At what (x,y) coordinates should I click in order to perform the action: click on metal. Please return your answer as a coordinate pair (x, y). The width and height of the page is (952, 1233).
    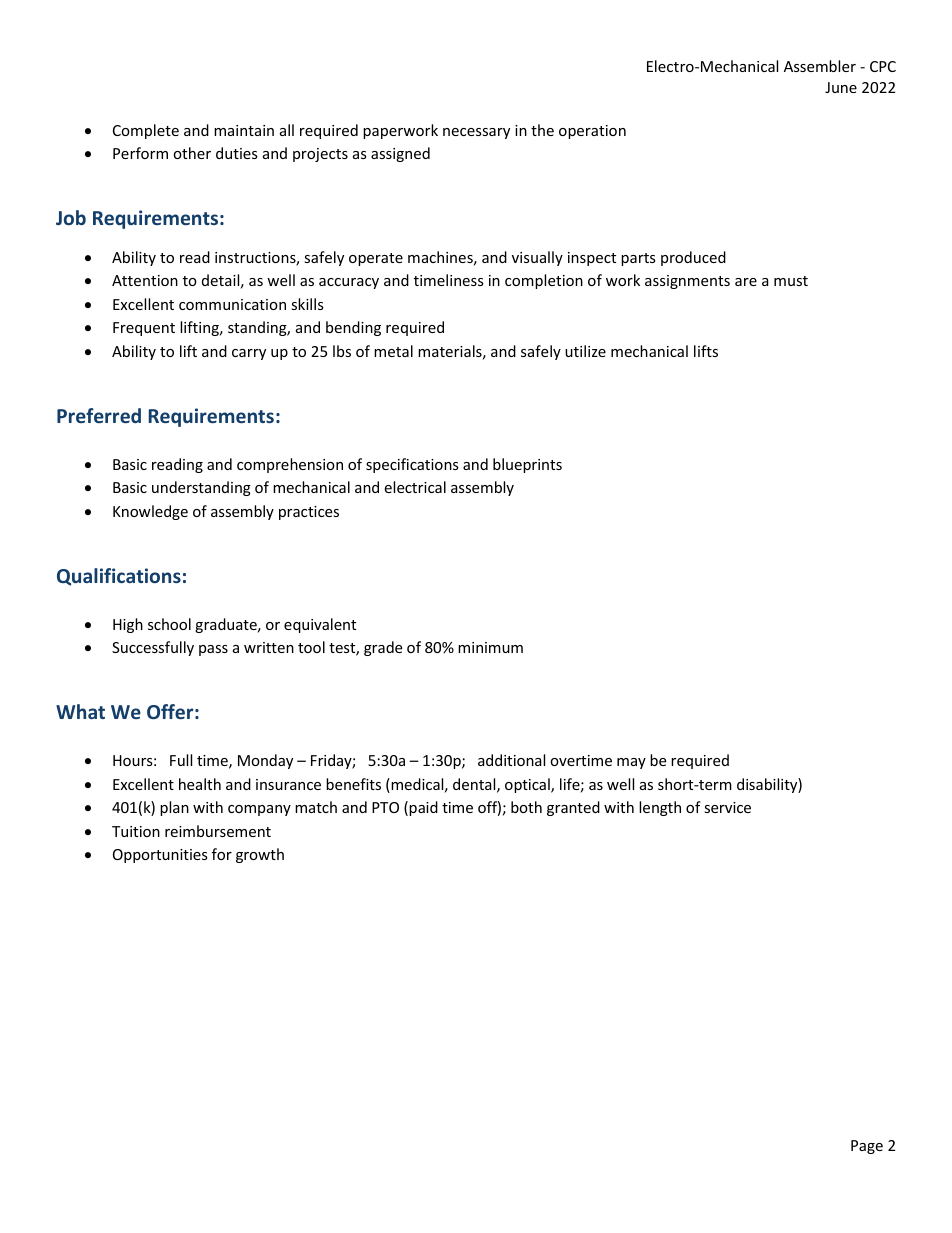
    Looking at the image, I should click on (393, 351).
